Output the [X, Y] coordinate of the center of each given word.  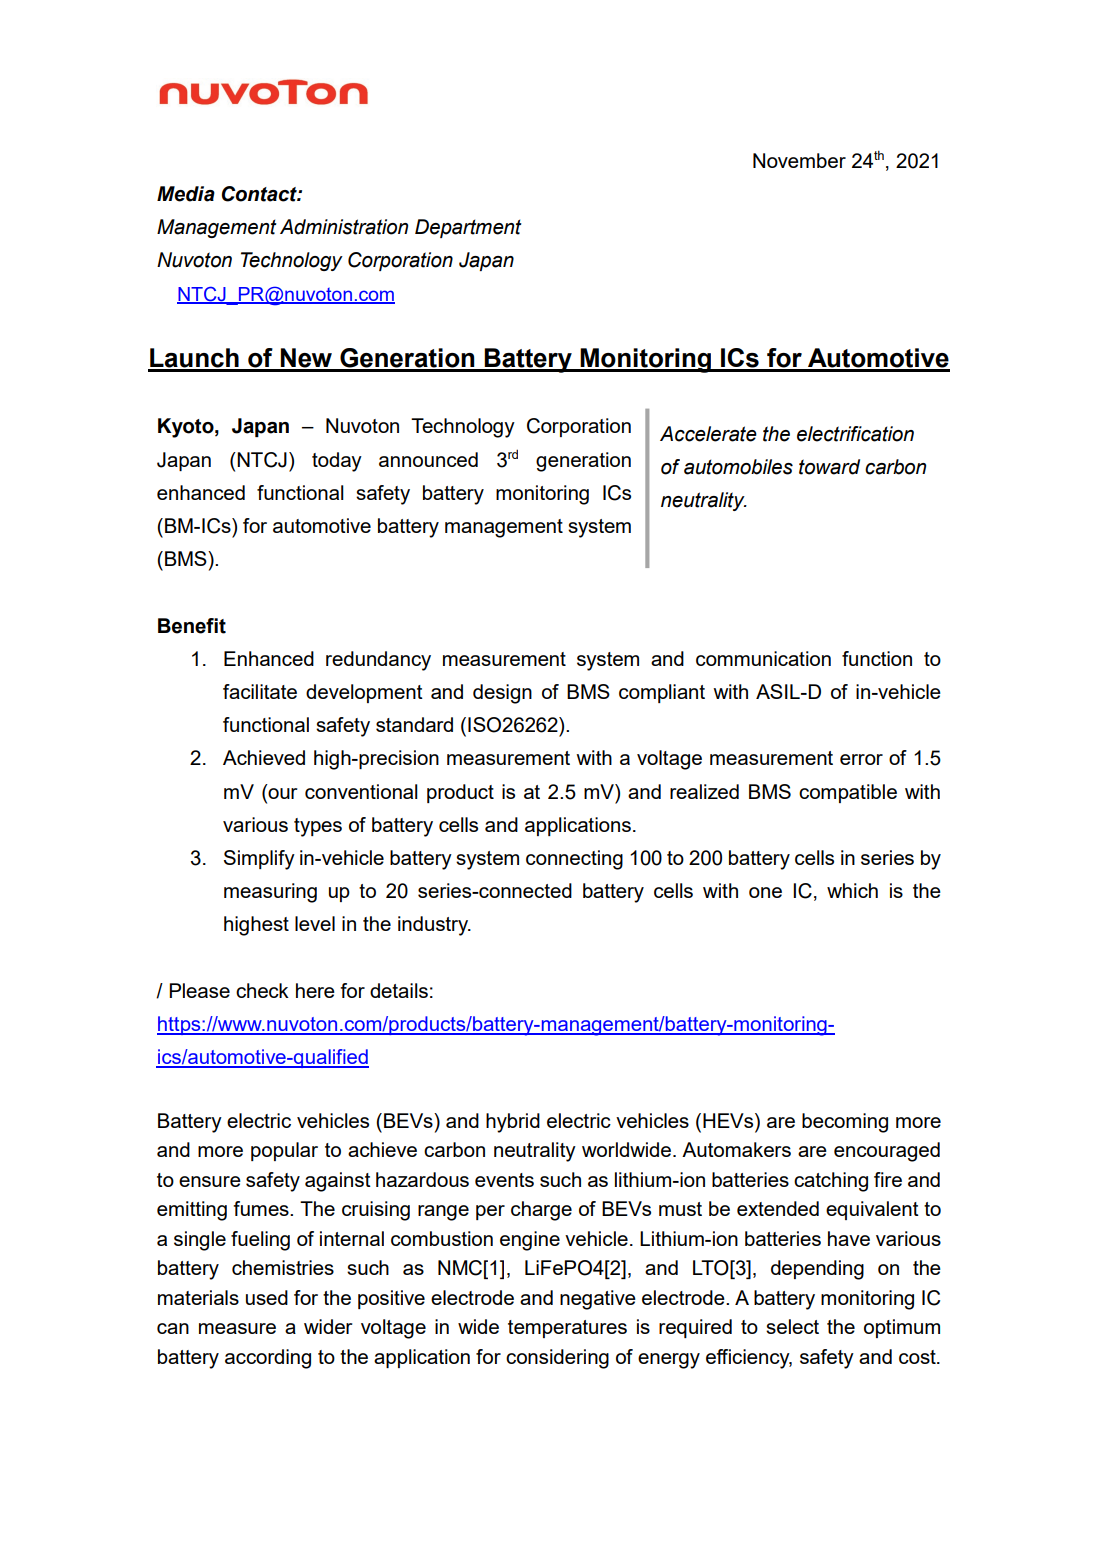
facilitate [260, 691]
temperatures [567, 1329]
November [799, 160]
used [267, 1297]
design [502, 694]
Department [468, 228]
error [861, 759]
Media [186, 194]
